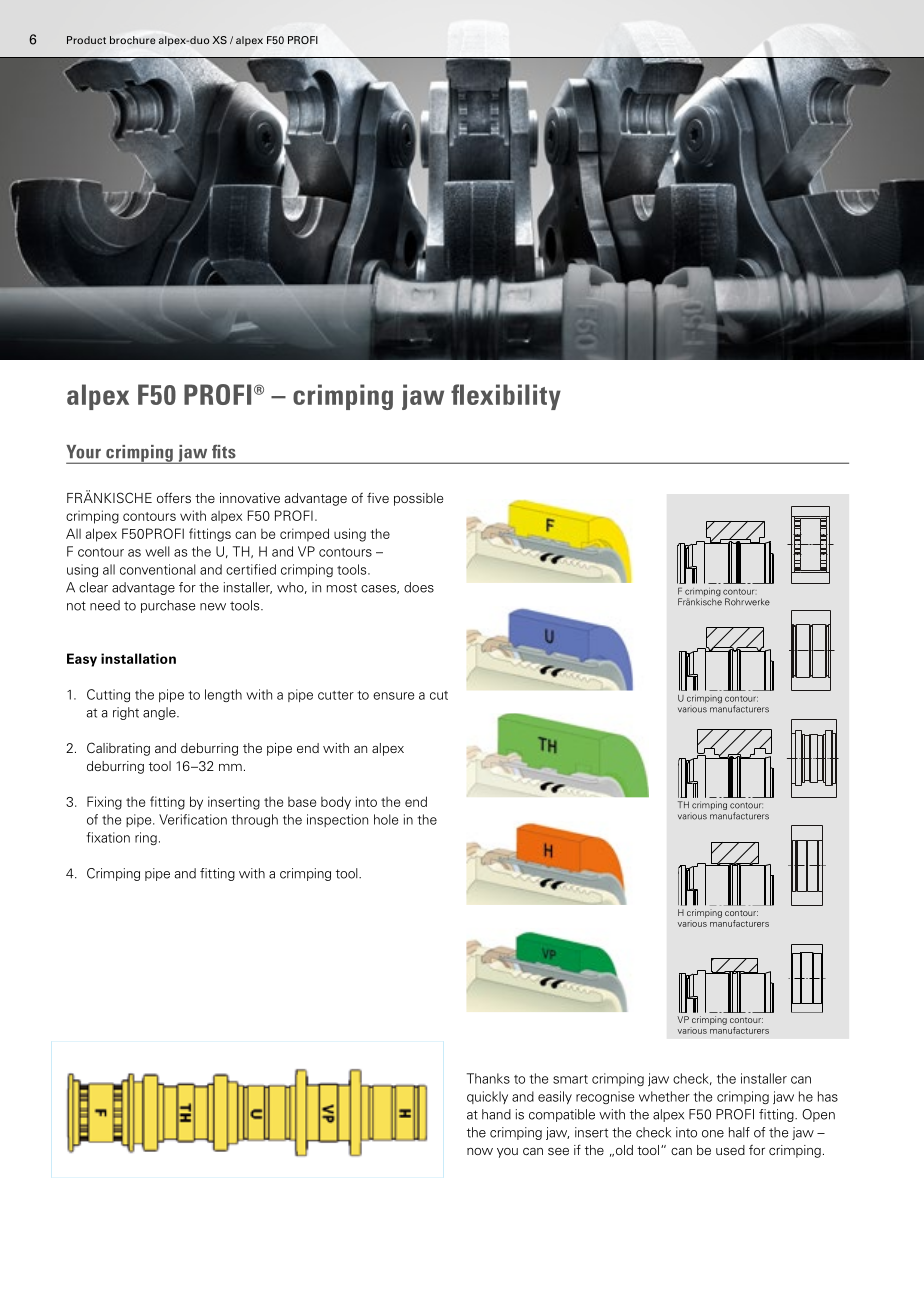 This page has width=924, height=1308. What do you see at coordinates (86, 40) in the page?
I see `Product` at bounding box center [86, 40].
